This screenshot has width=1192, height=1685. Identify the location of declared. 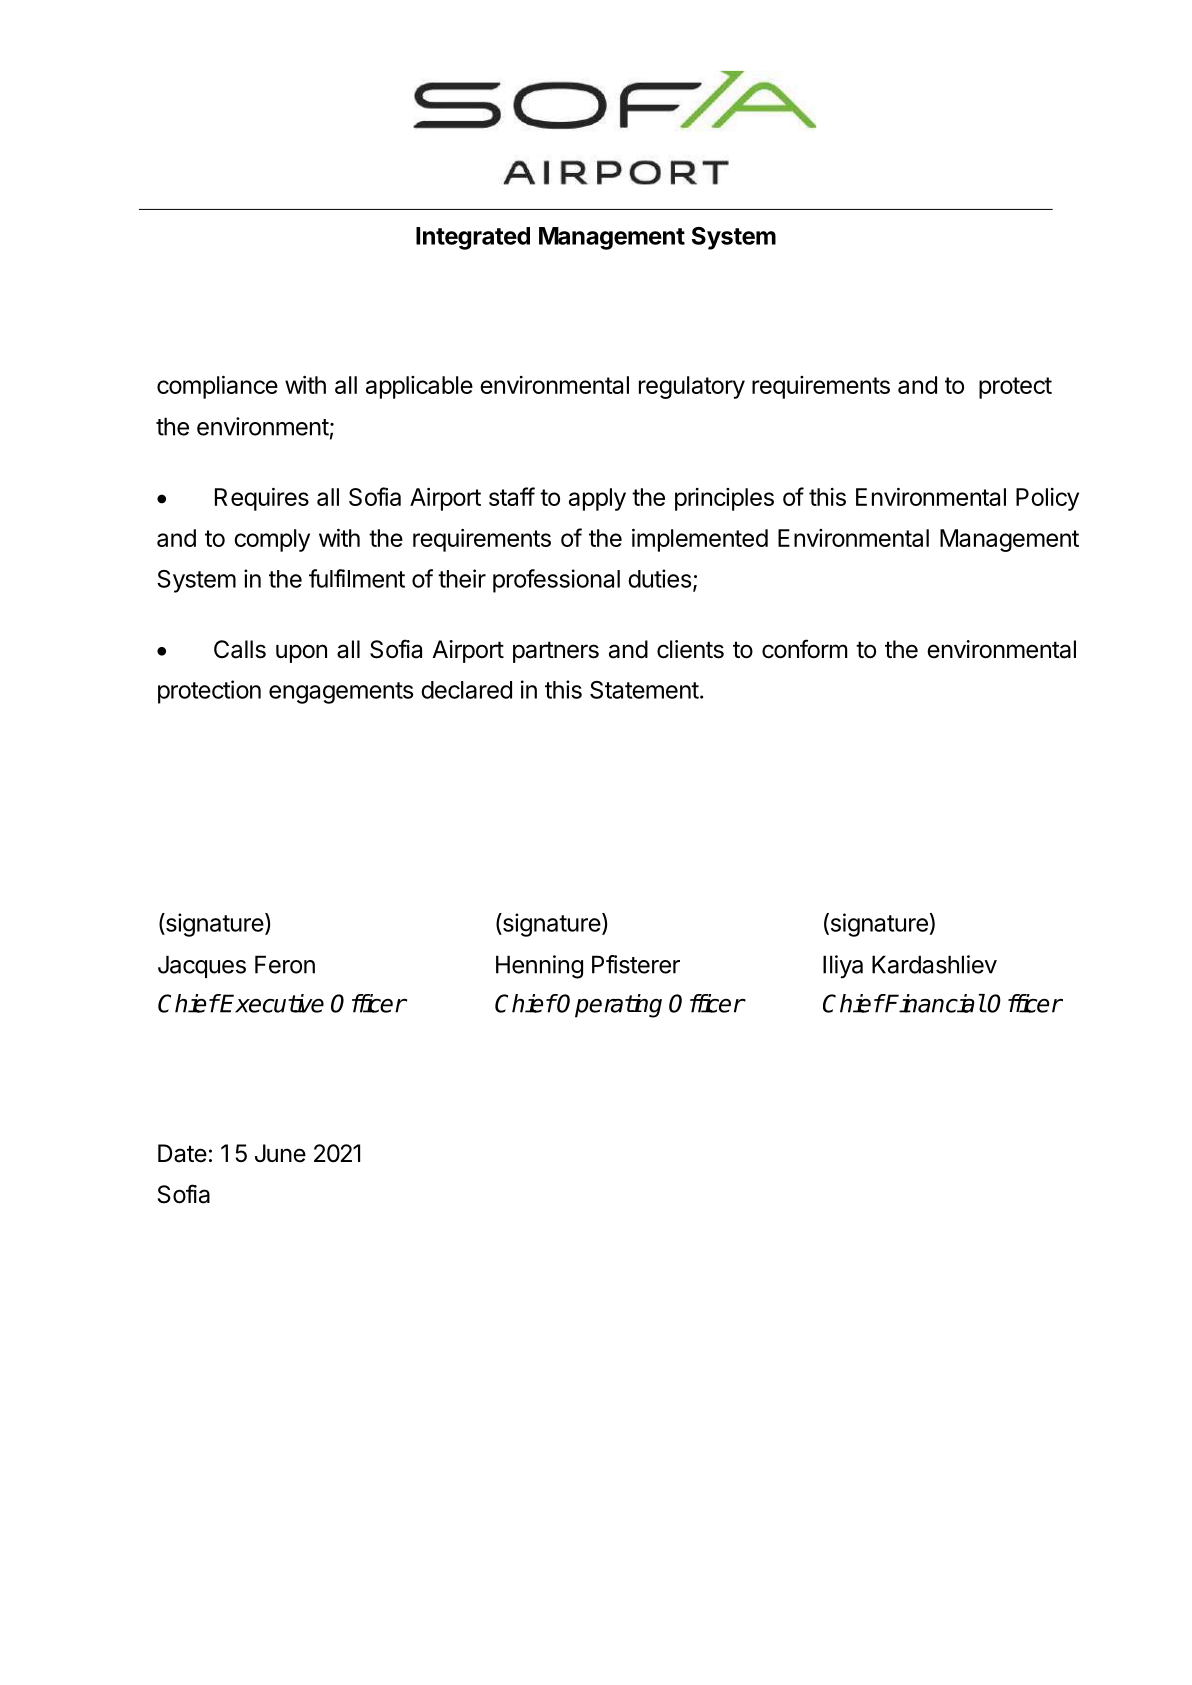
(466, 690).
